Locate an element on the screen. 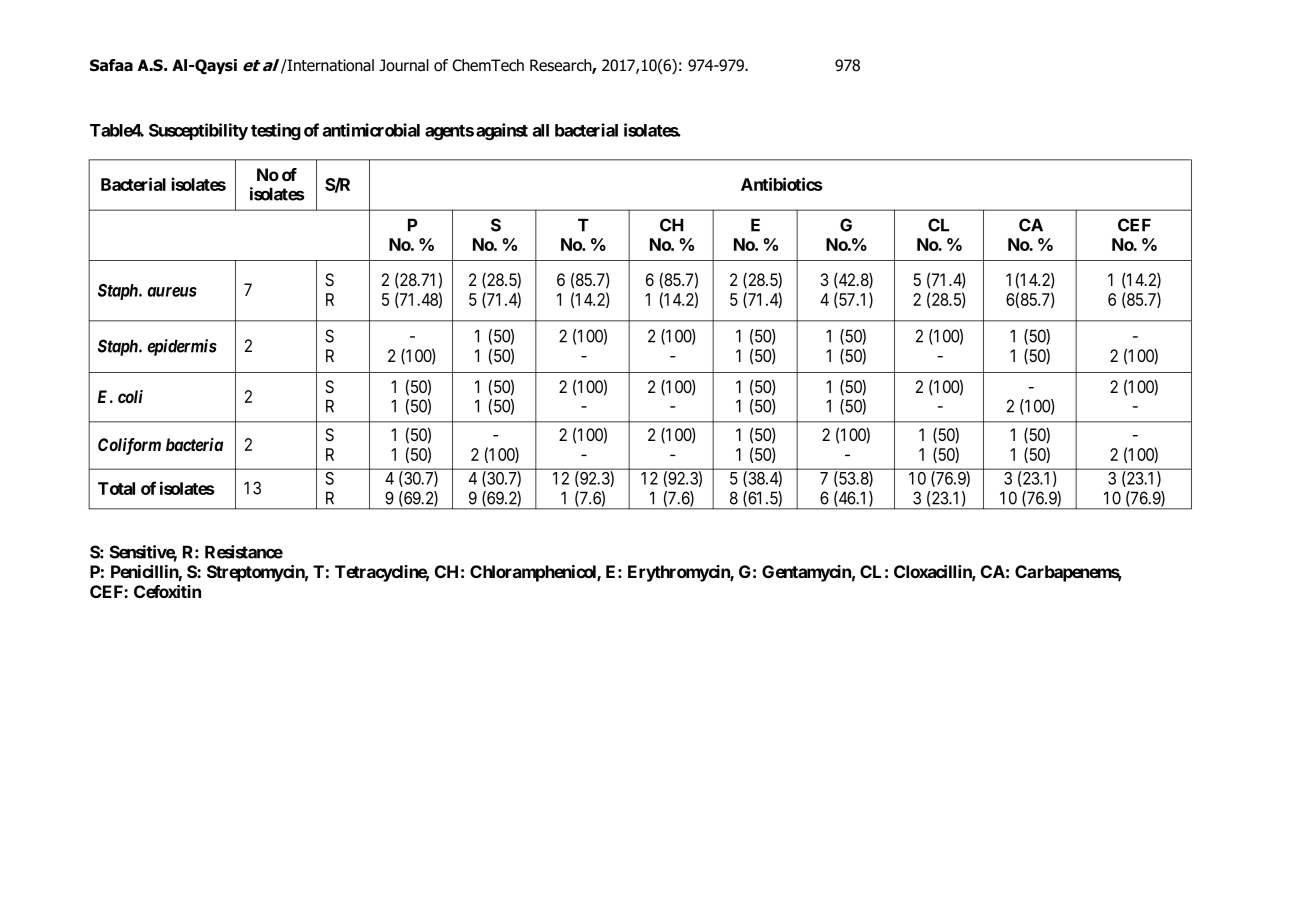 This screenshot has width=1308, height=924. antimicrobial is located at coordinates (371, 130).
